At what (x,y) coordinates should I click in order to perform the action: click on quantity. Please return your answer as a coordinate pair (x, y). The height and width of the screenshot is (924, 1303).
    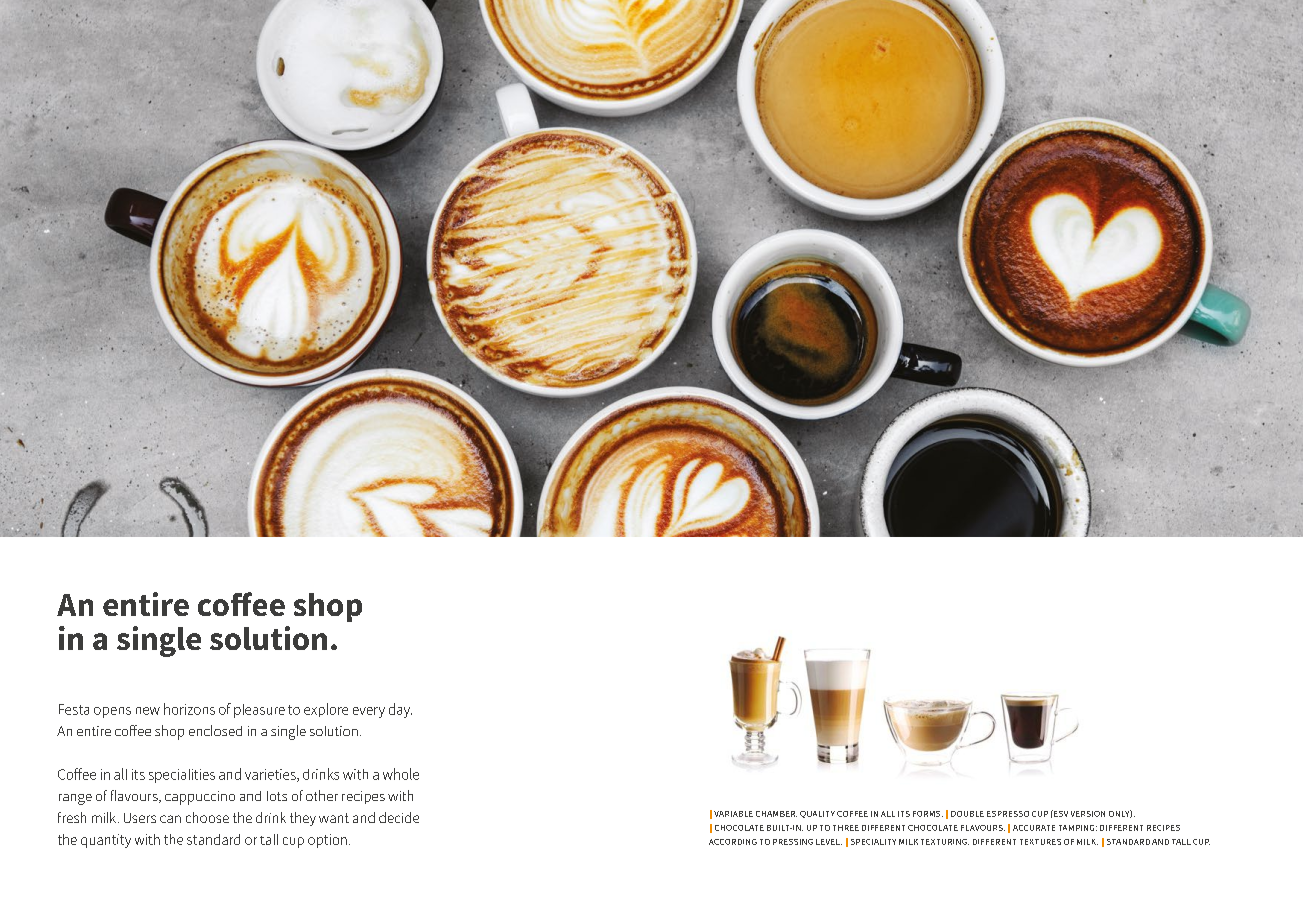
    Looking at the image, I should click on (106, 841).
